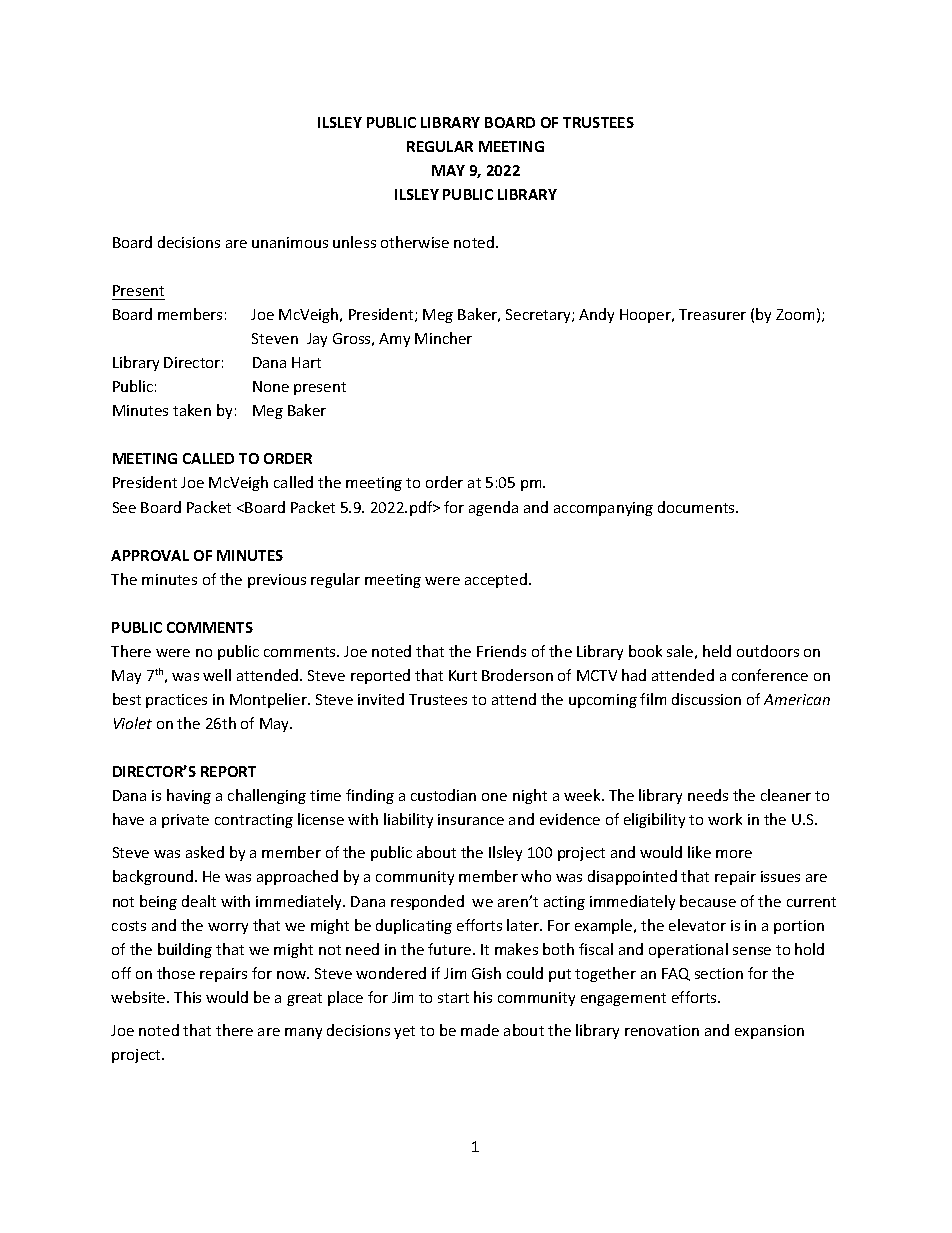 Image resolution: width=952 pixels, height=1233 pixels. I want to click on otherwise, so click(415, 242).
